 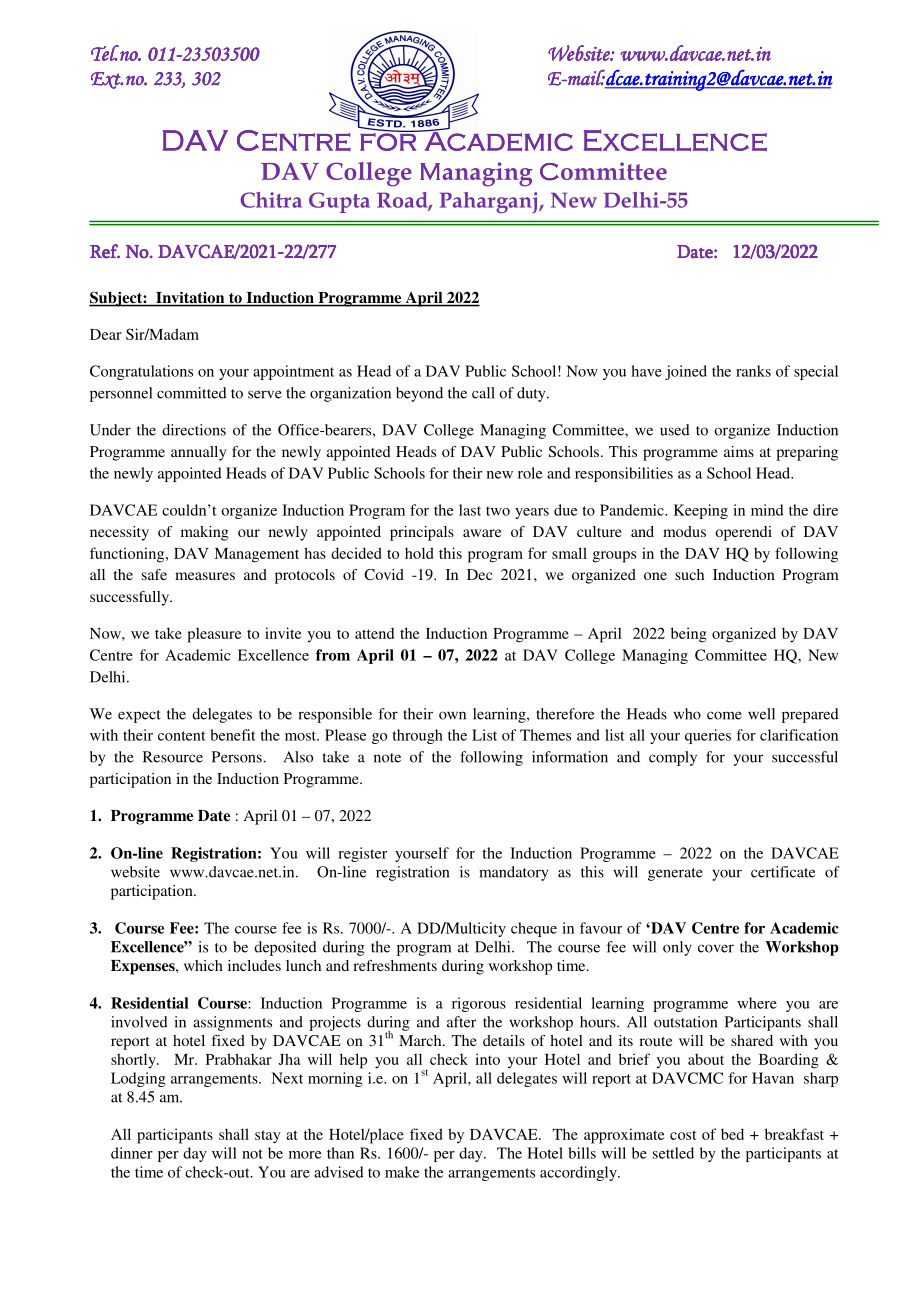 What do you see at coordinates (271, 200) in the screenshot?
I see `Chitra` at bounding box center [271, 200].
